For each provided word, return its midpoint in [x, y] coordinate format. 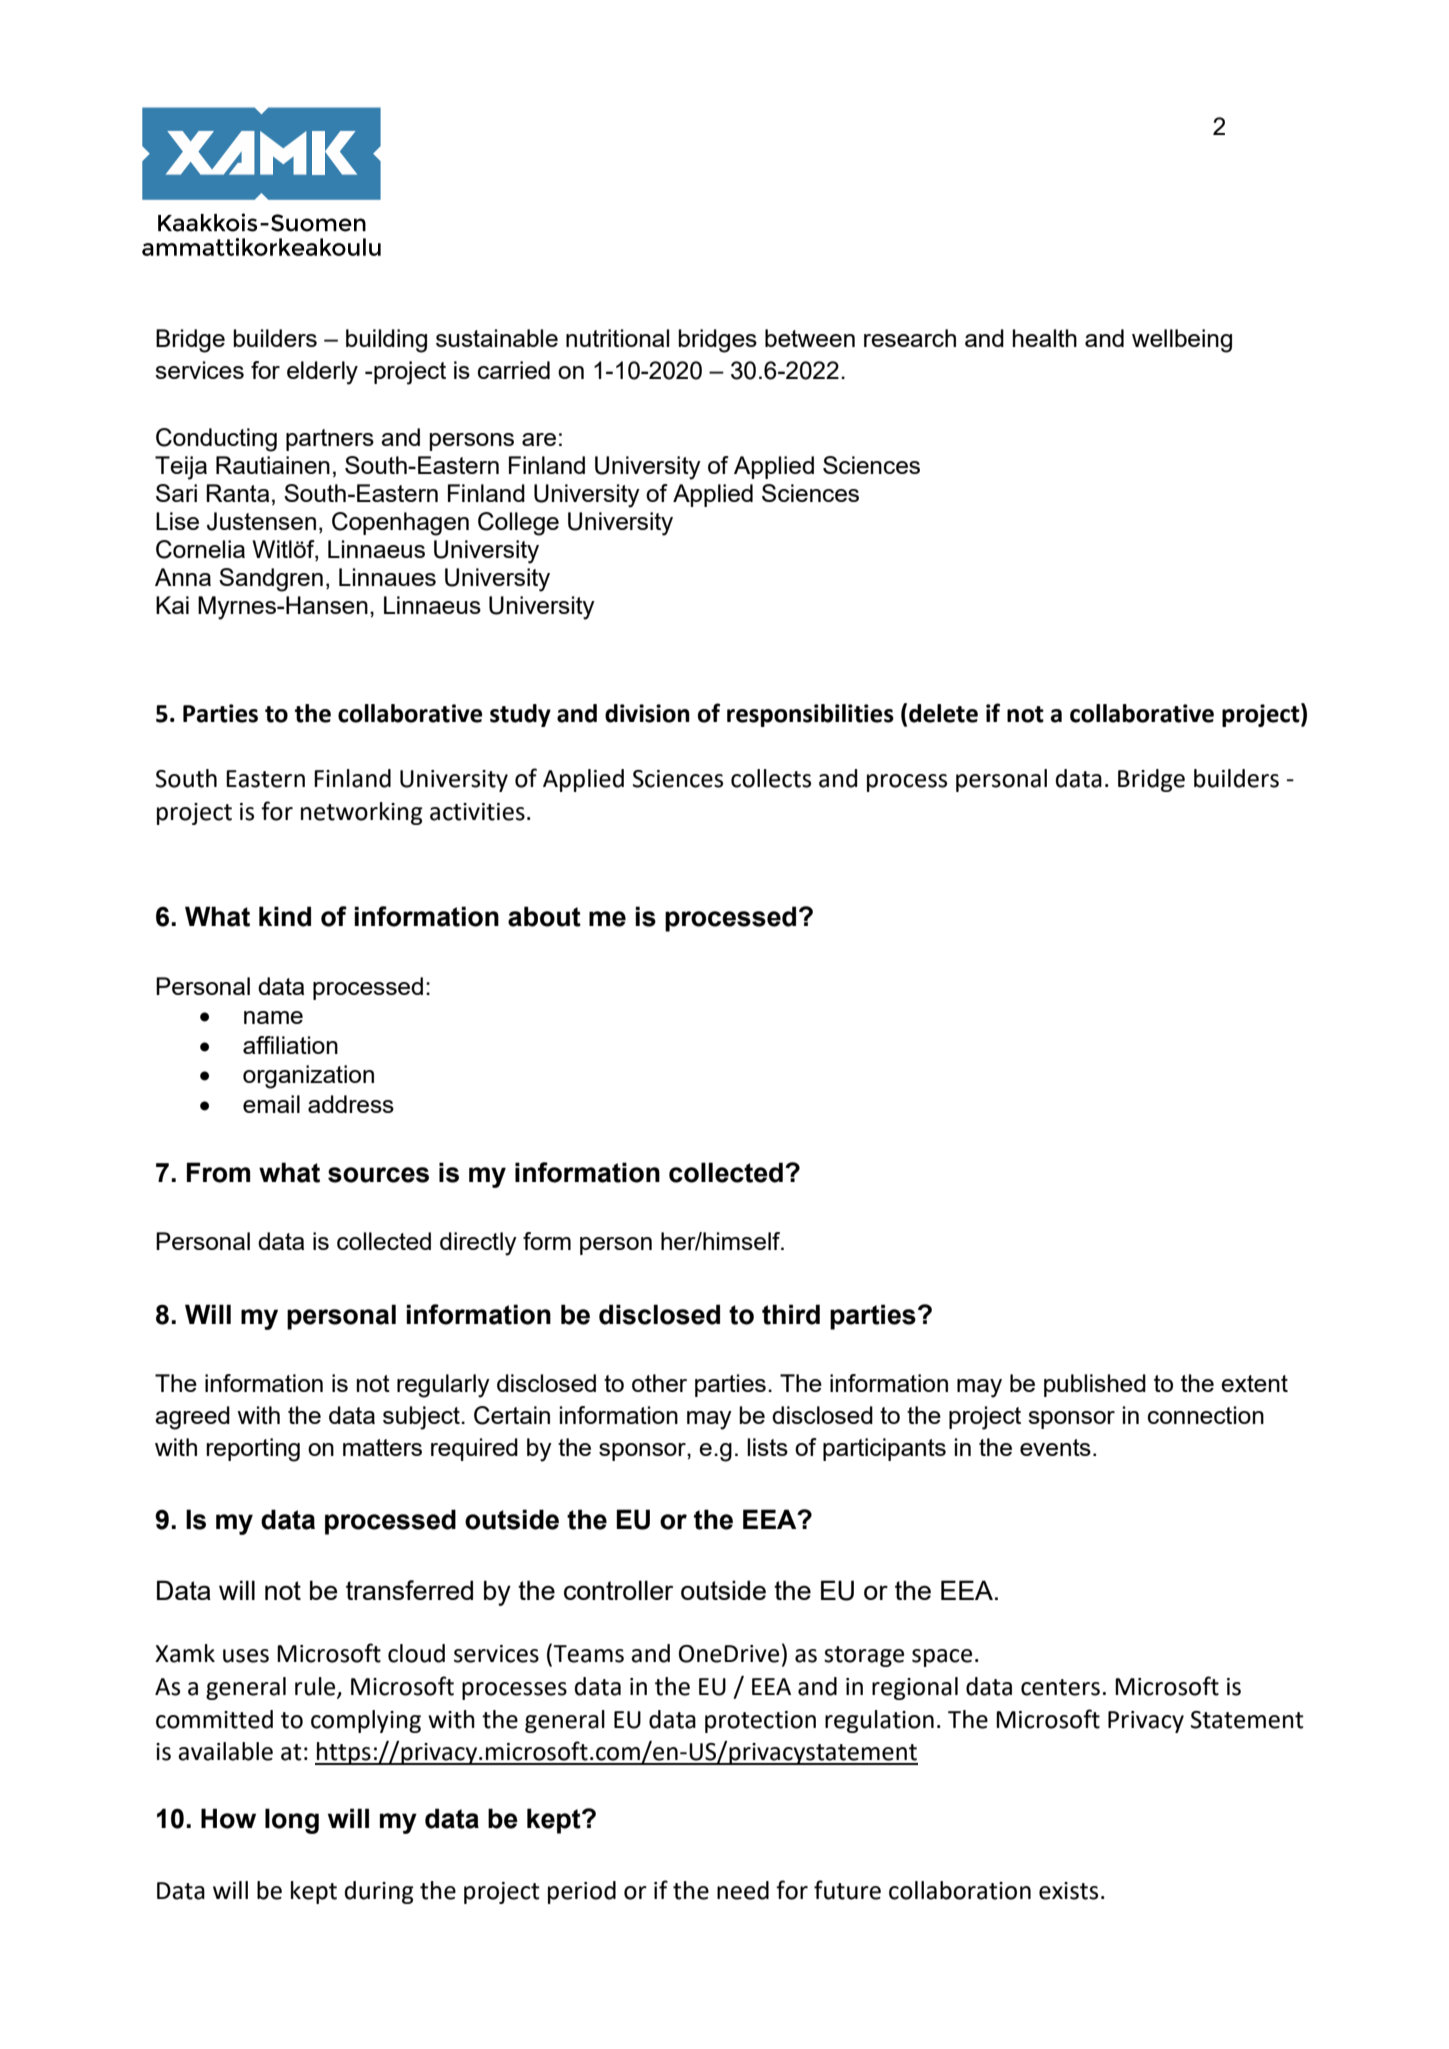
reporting [253, 1450]
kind [285, 916]
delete [943, 713]
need [743, 1890]
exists [1068, 1891]
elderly [322, 373]
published [1095, 1385]
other [659, 1383]
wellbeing [1182, 341]
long [292, 1821]
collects [771, 778]
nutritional [617, 338]
